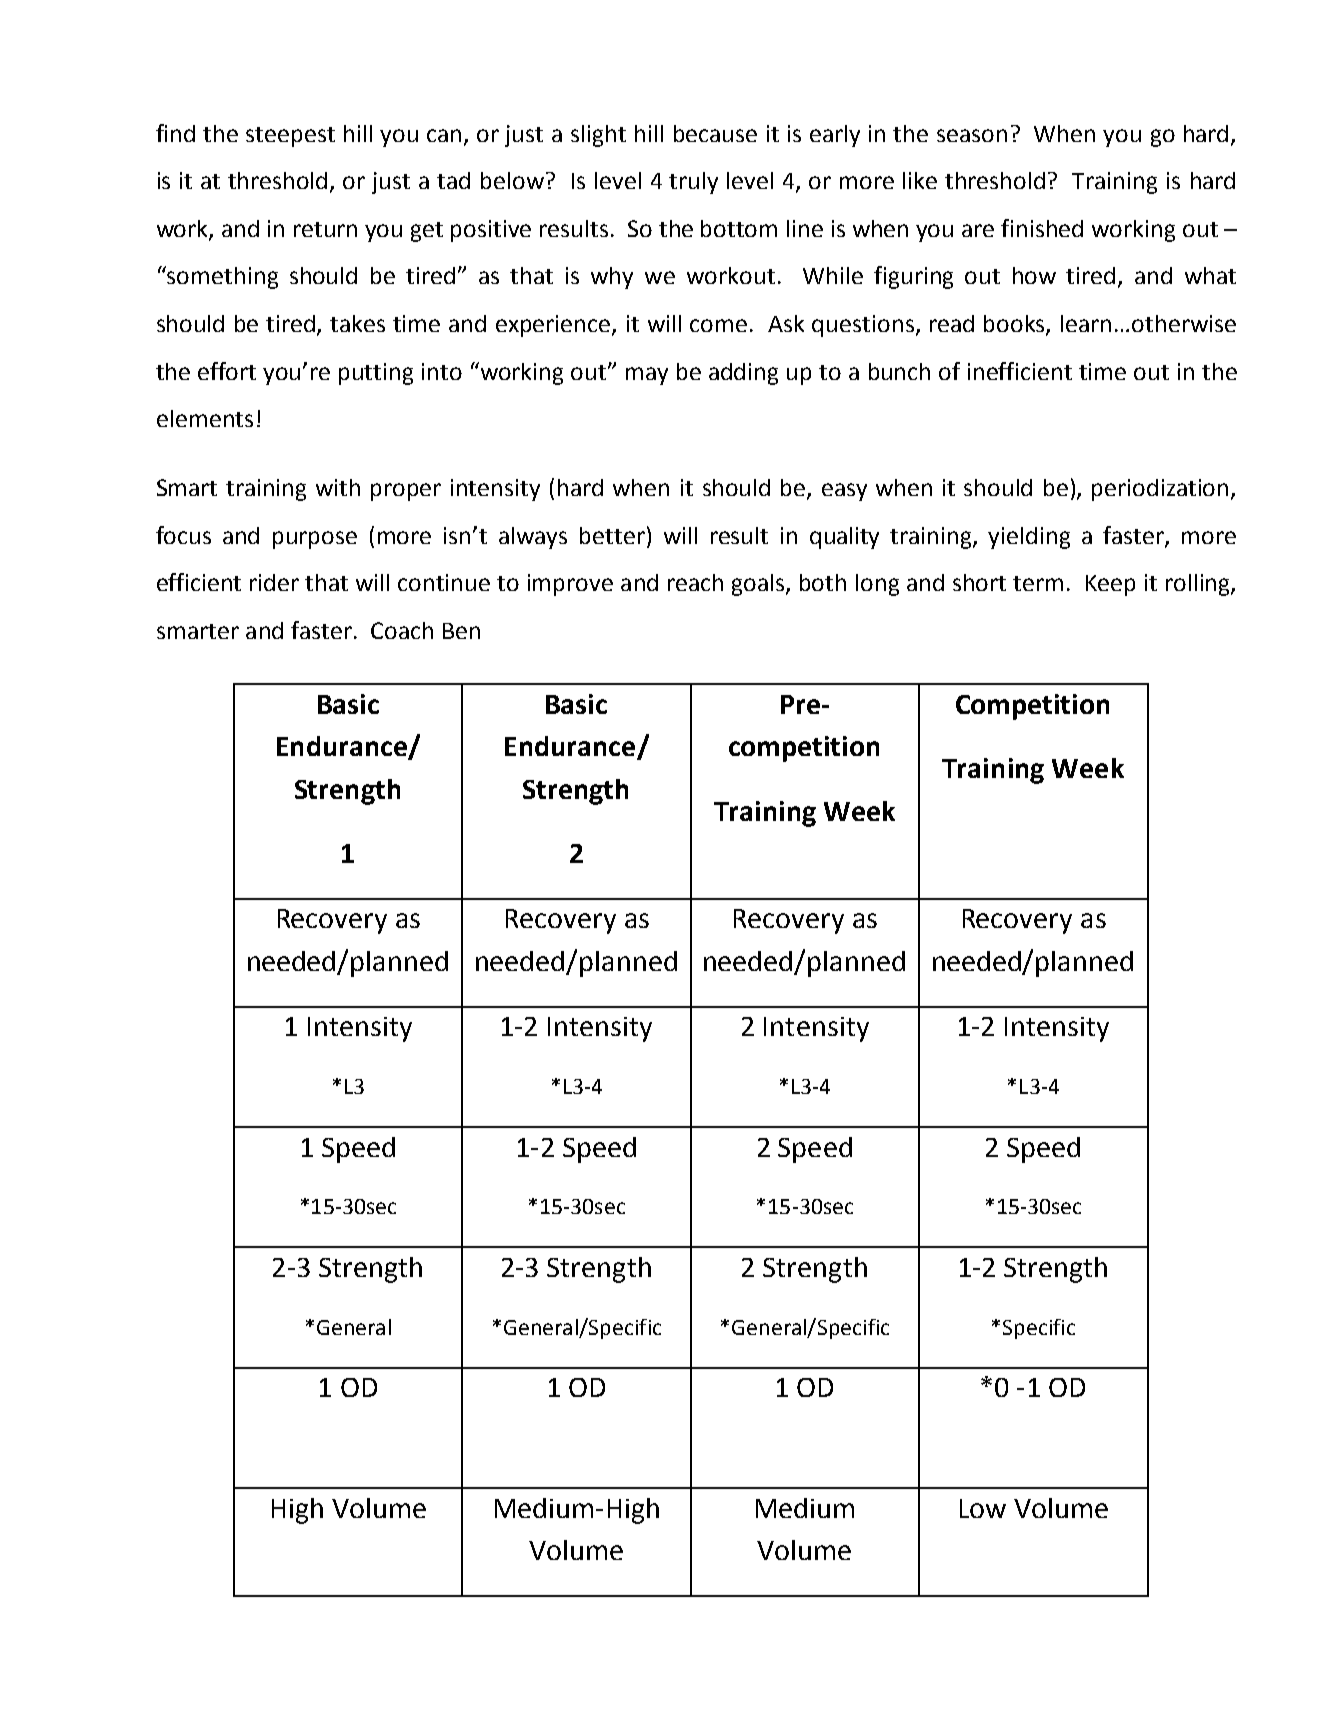 The width and height of the page is (1325, 1715). I want to click on season, so click(972, 135).
